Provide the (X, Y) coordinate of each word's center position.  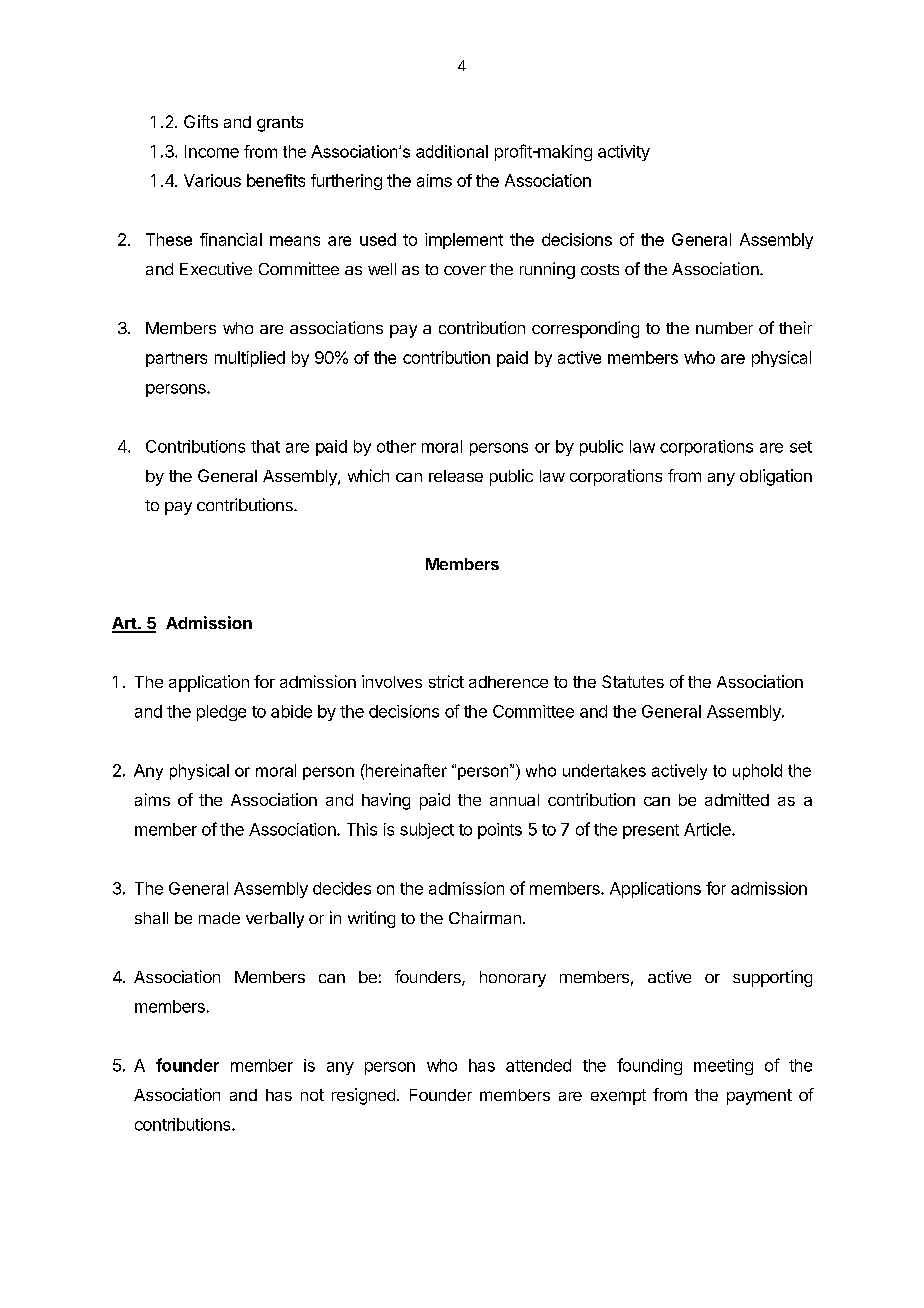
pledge (221, 713)
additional (452, 151)
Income (212, 151)
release (456, 476)
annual (514, 800)
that (265, 446)
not (312, 1095)
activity (624, 153)
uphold (757, 772)
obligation (776, 477)
